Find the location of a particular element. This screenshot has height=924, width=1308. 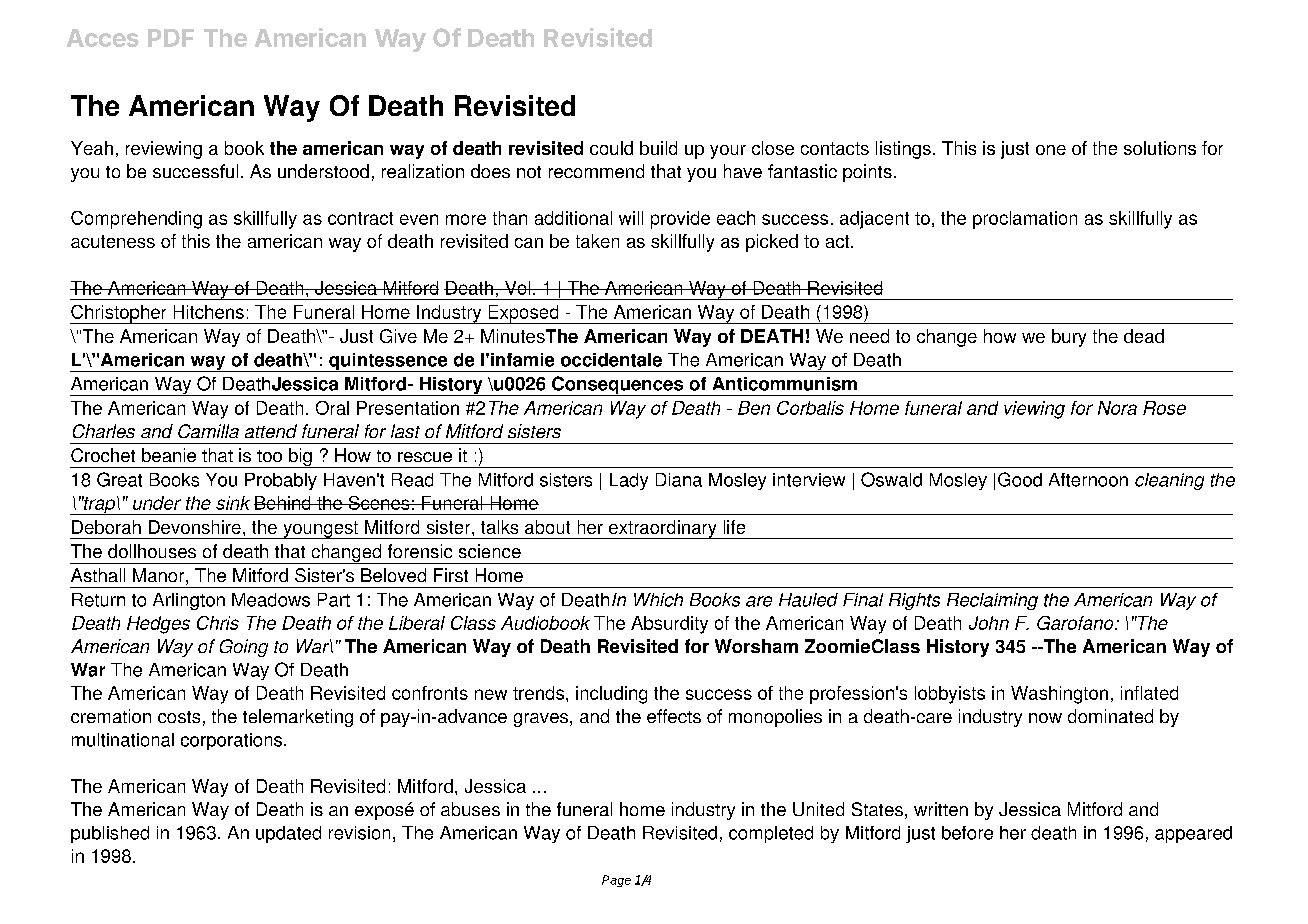

before is located at coordinates (967, 833).
